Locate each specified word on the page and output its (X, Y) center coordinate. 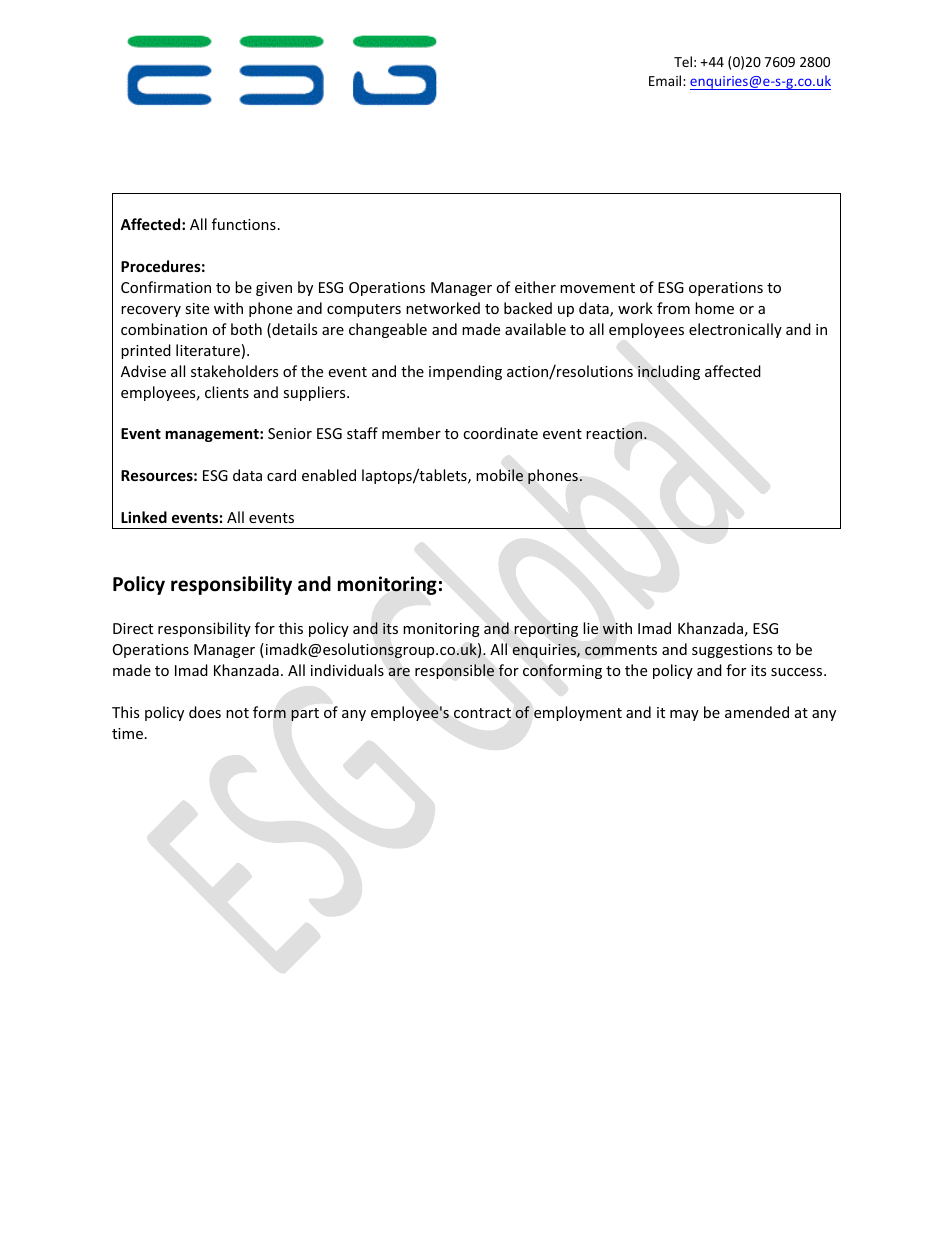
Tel (683, 61)
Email (666, 80)
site (197, 308)
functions (244, 224)
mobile (499, 475)
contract (482, 713)
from (673, 308)
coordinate (500, 433)
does (205, 712)
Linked (144, 517)
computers (364, 310)
